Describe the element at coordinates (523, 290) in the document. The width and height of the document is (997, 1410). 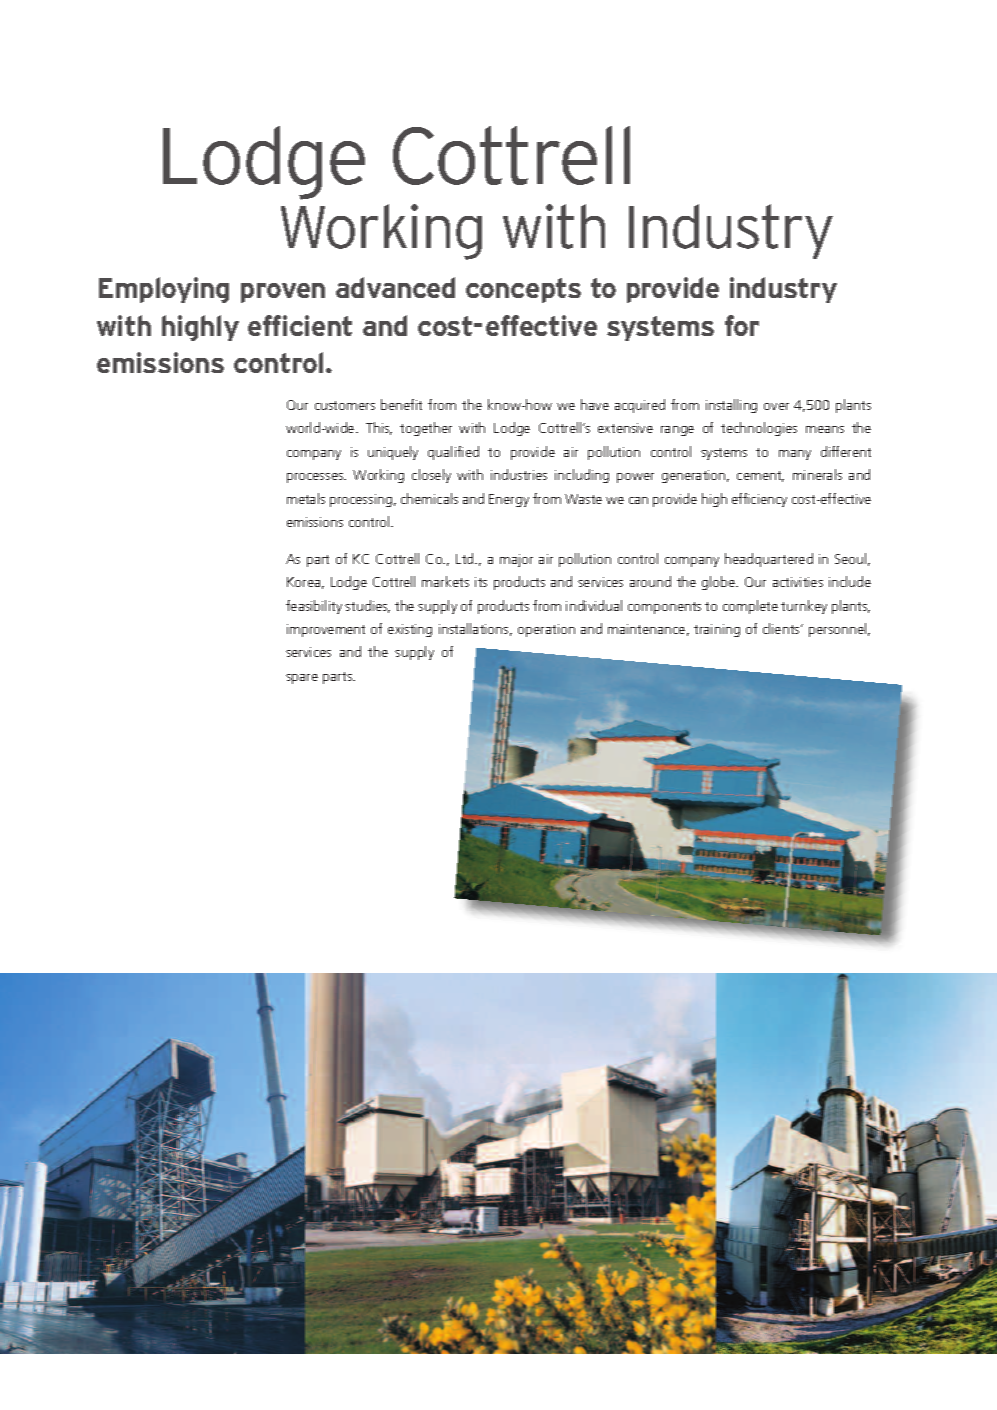
I see `concepts` at that location.
